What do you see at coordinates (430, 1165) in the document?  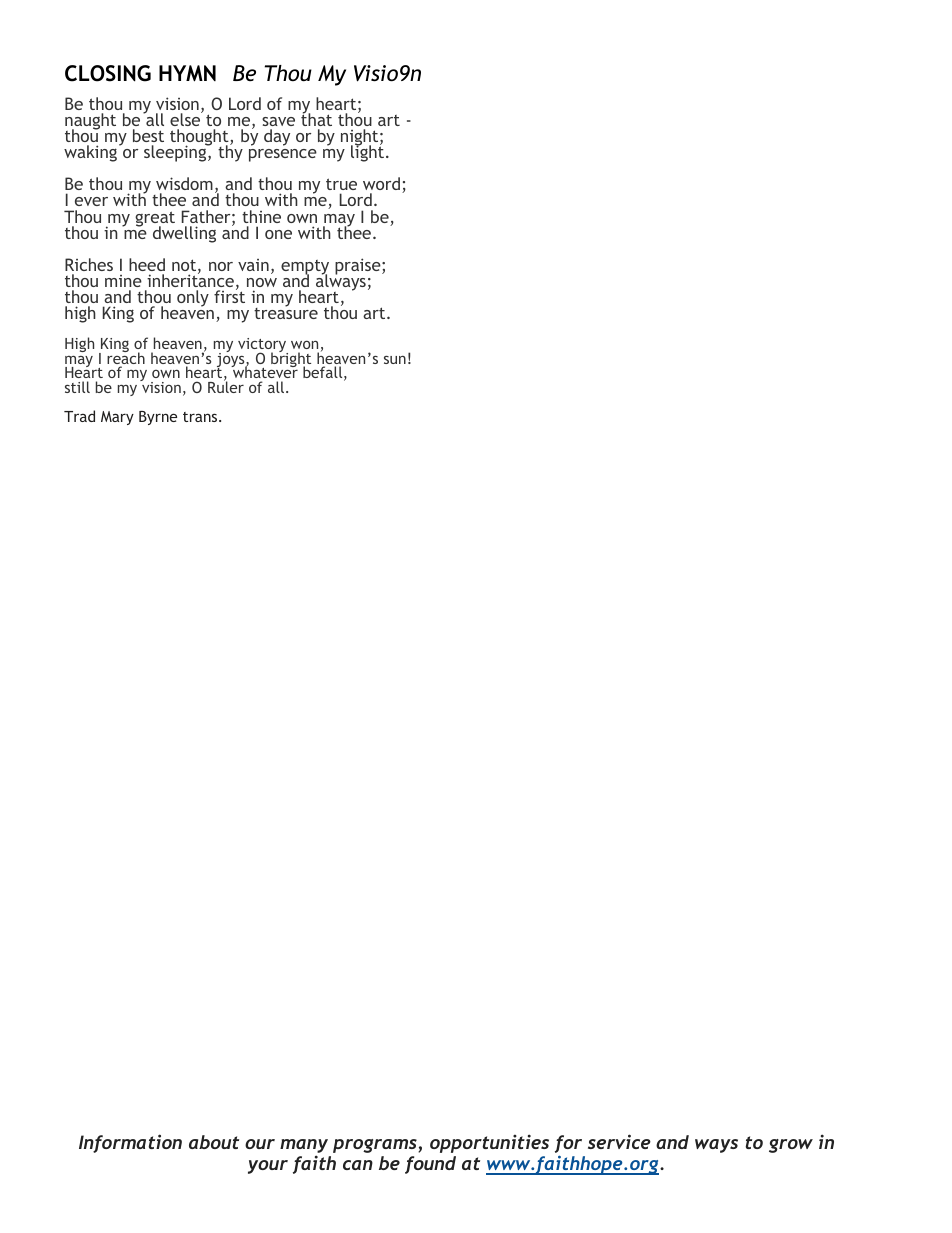 I see `found` at bounding box center [430, 1165].
